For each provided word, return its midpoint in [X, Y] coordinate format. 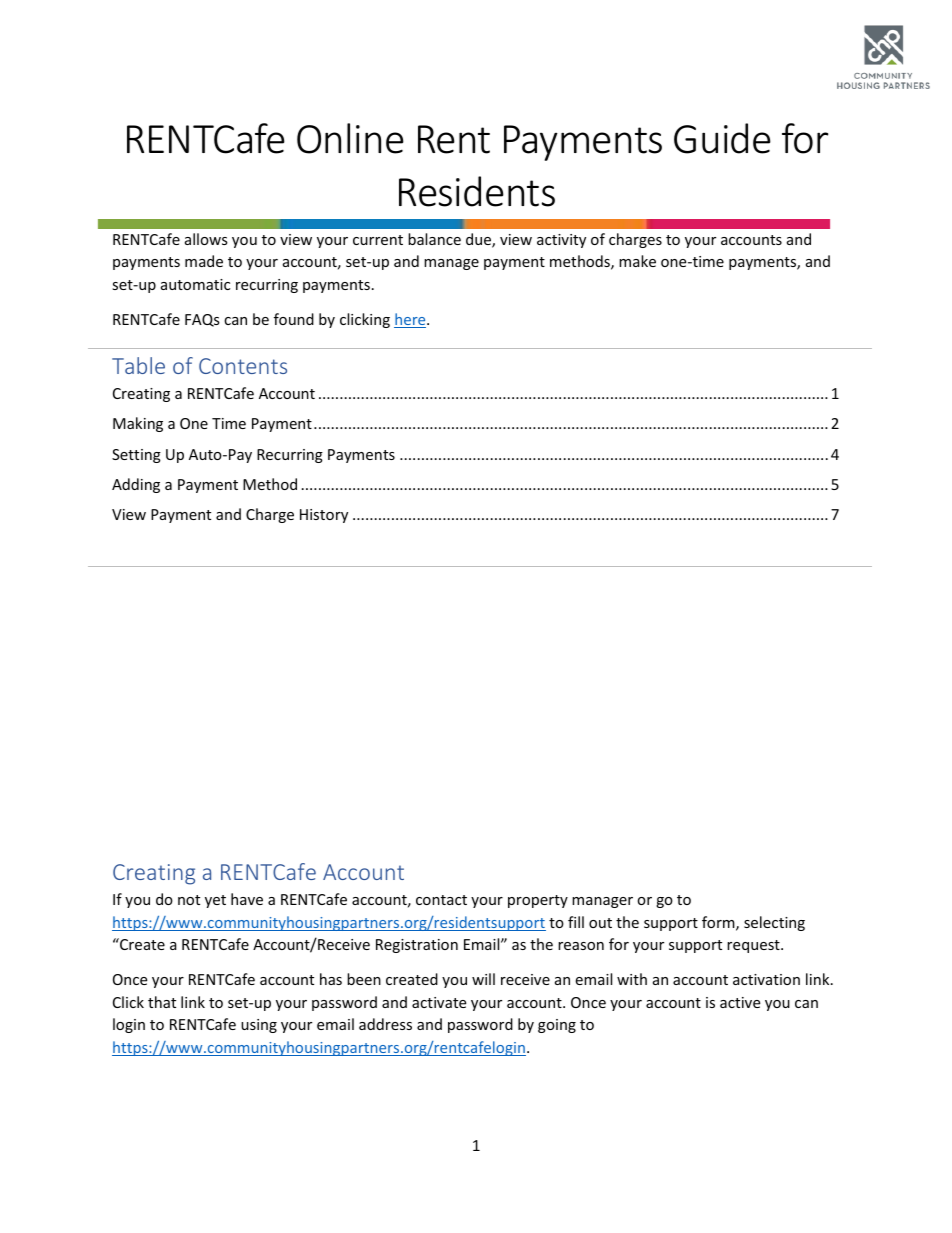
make [637, 261]
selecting [774, 923]
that [162, 1002]
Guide [722, 138]
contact [441, 900]
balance [434, 239]
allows [206, 239]
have [247, 899]
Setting [136, 456]
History [324, 516]
